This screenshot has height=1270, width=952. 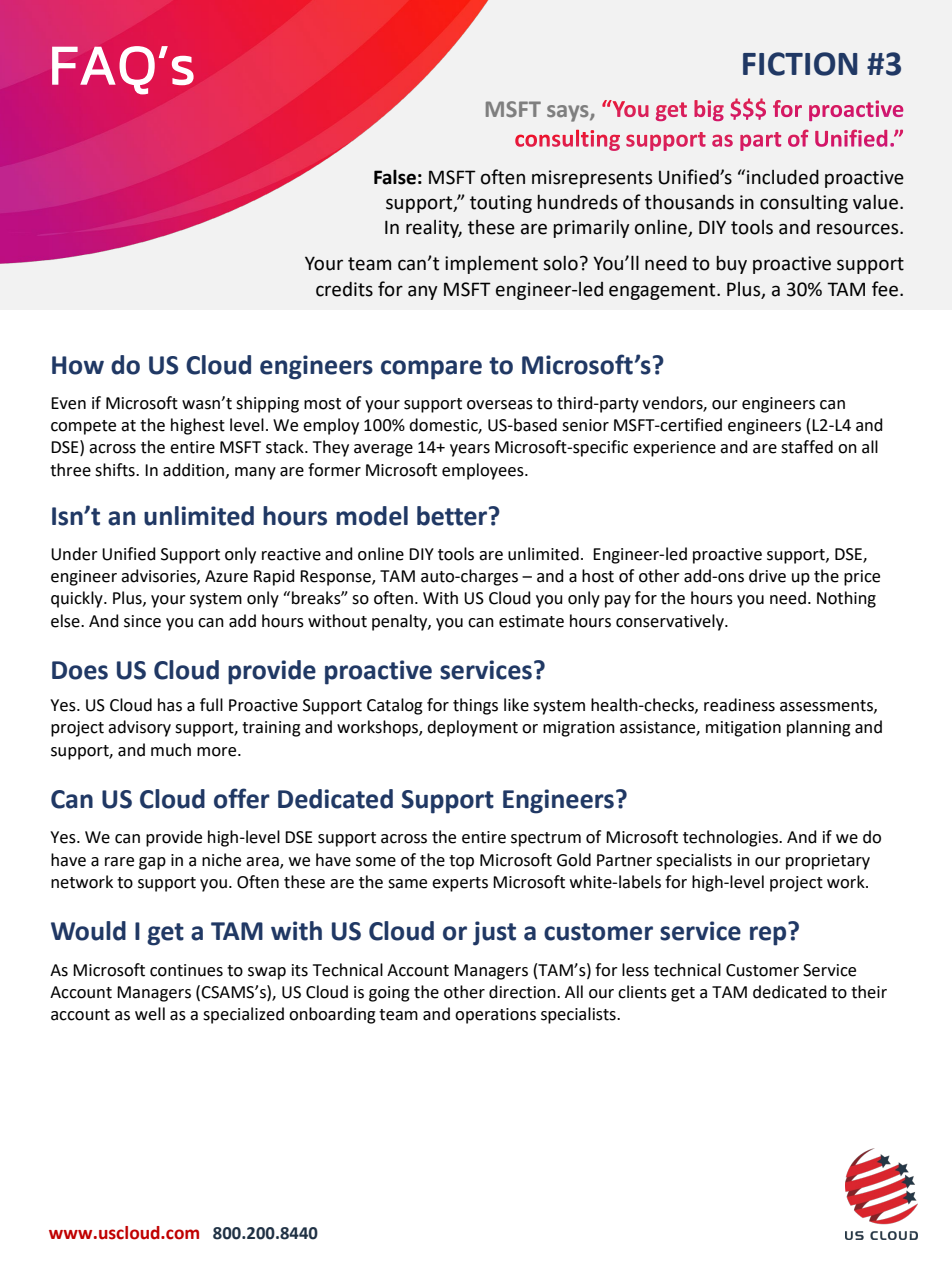 I want to click on continues, so click(x=186, y=970).
